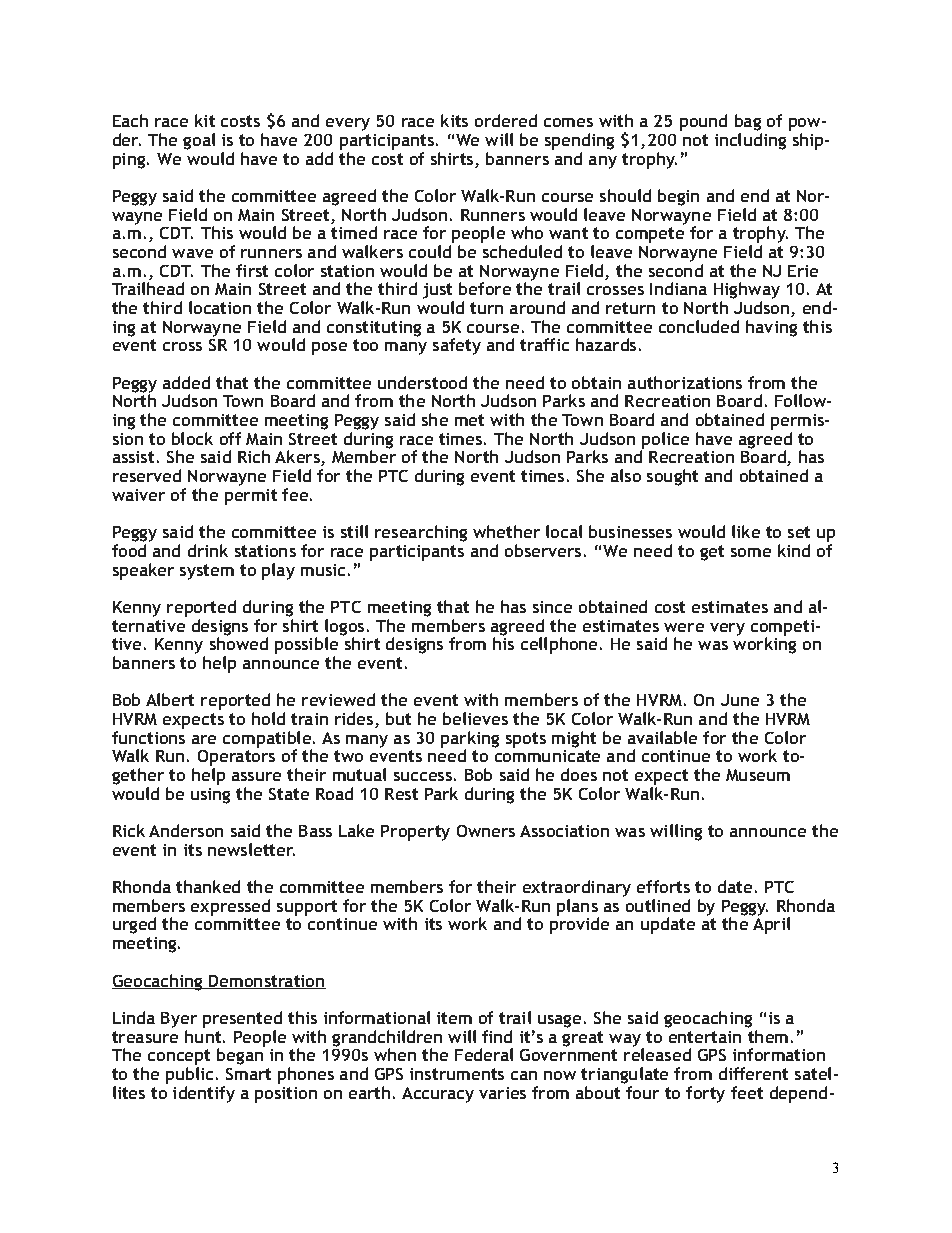 The width and height of the screenshot is (952, 1233). Describe the element at coordinates (422, 382) in the screenshot. I see `understood` at that location.
